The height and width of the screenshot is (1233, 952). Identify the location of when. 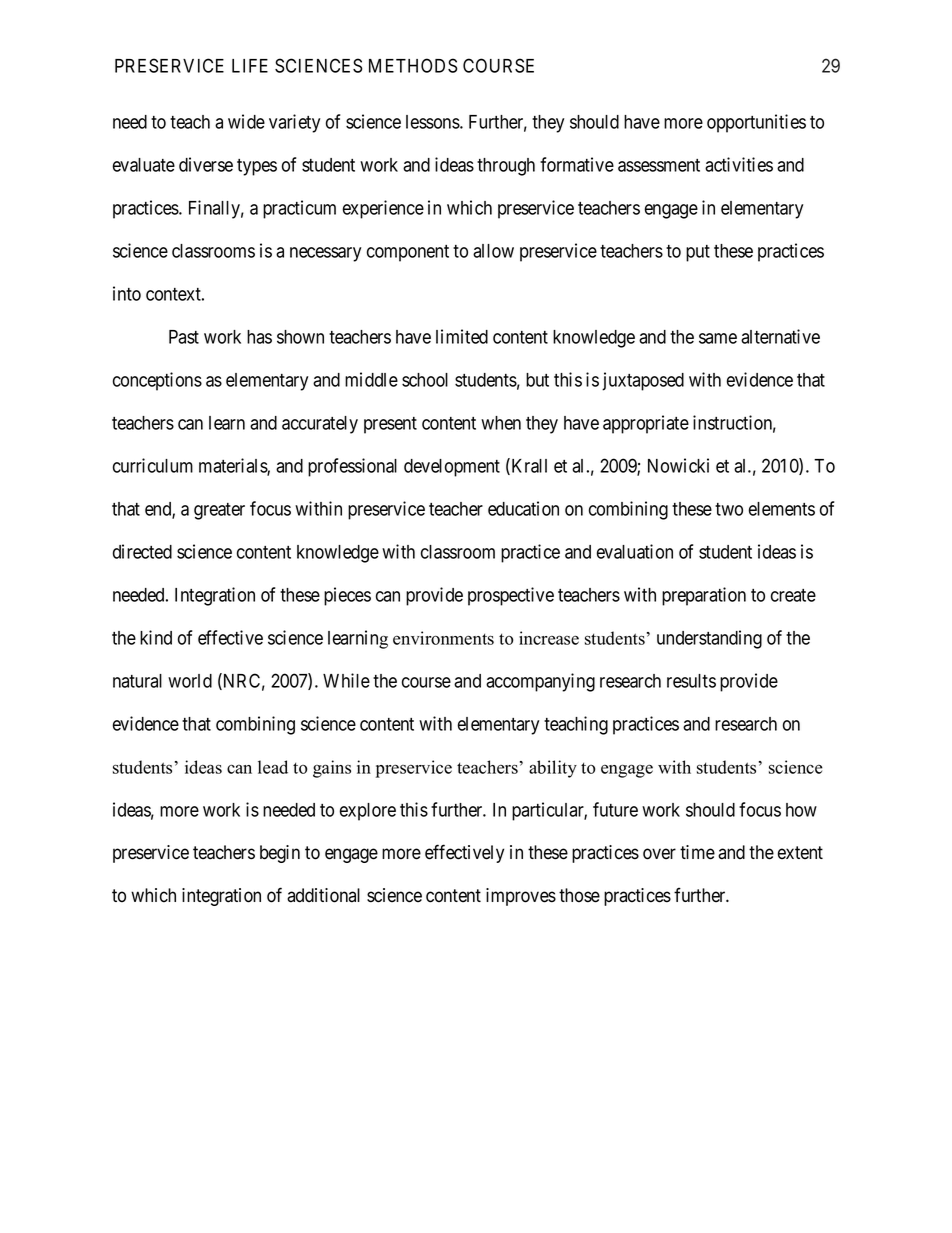
(501, 423).
